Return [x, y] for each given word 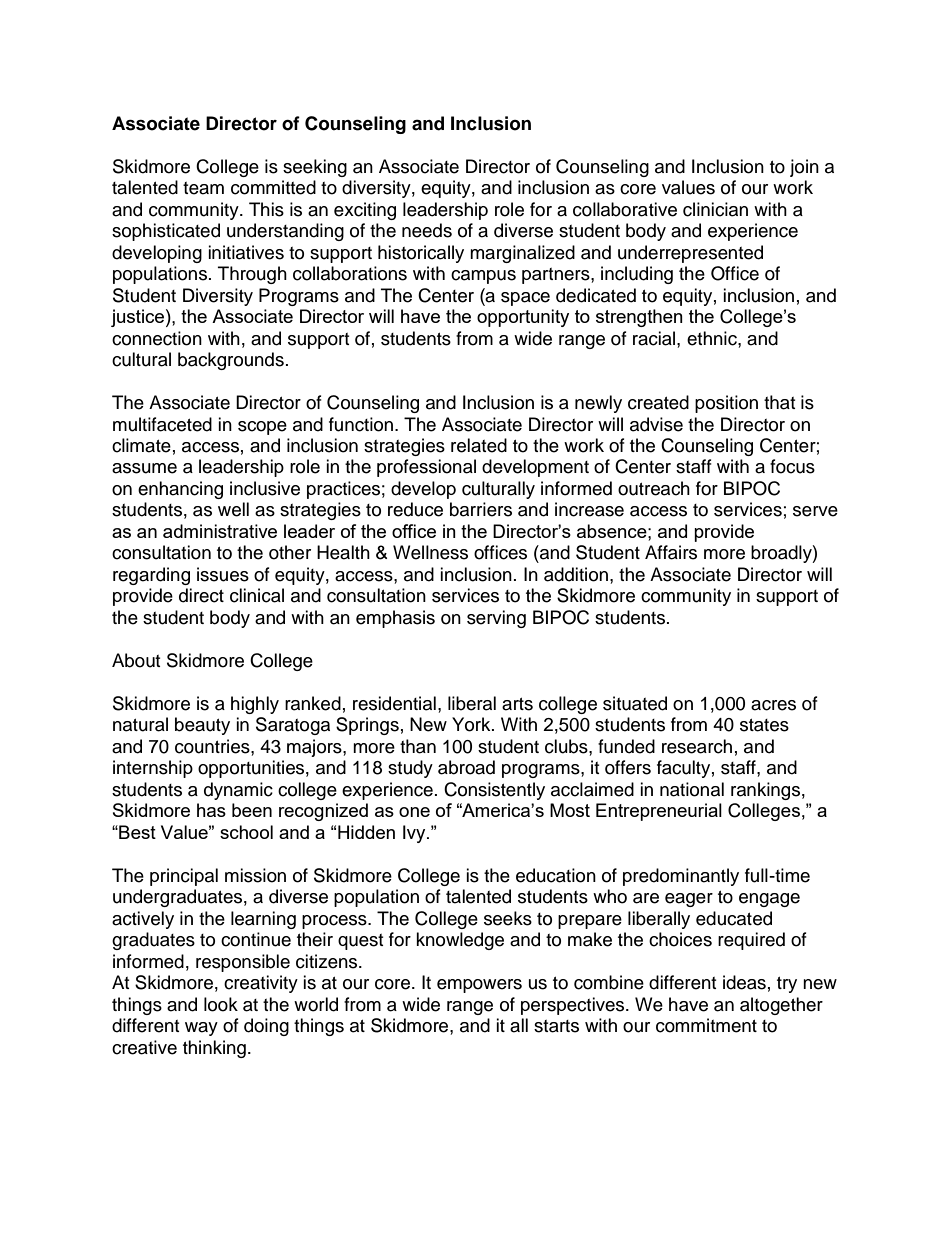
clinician [715, 209]
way [201, 1029]
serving [496, 619]
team [203, 188]
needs [427, 230]
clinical [257, 595]
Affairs [671, 552]
